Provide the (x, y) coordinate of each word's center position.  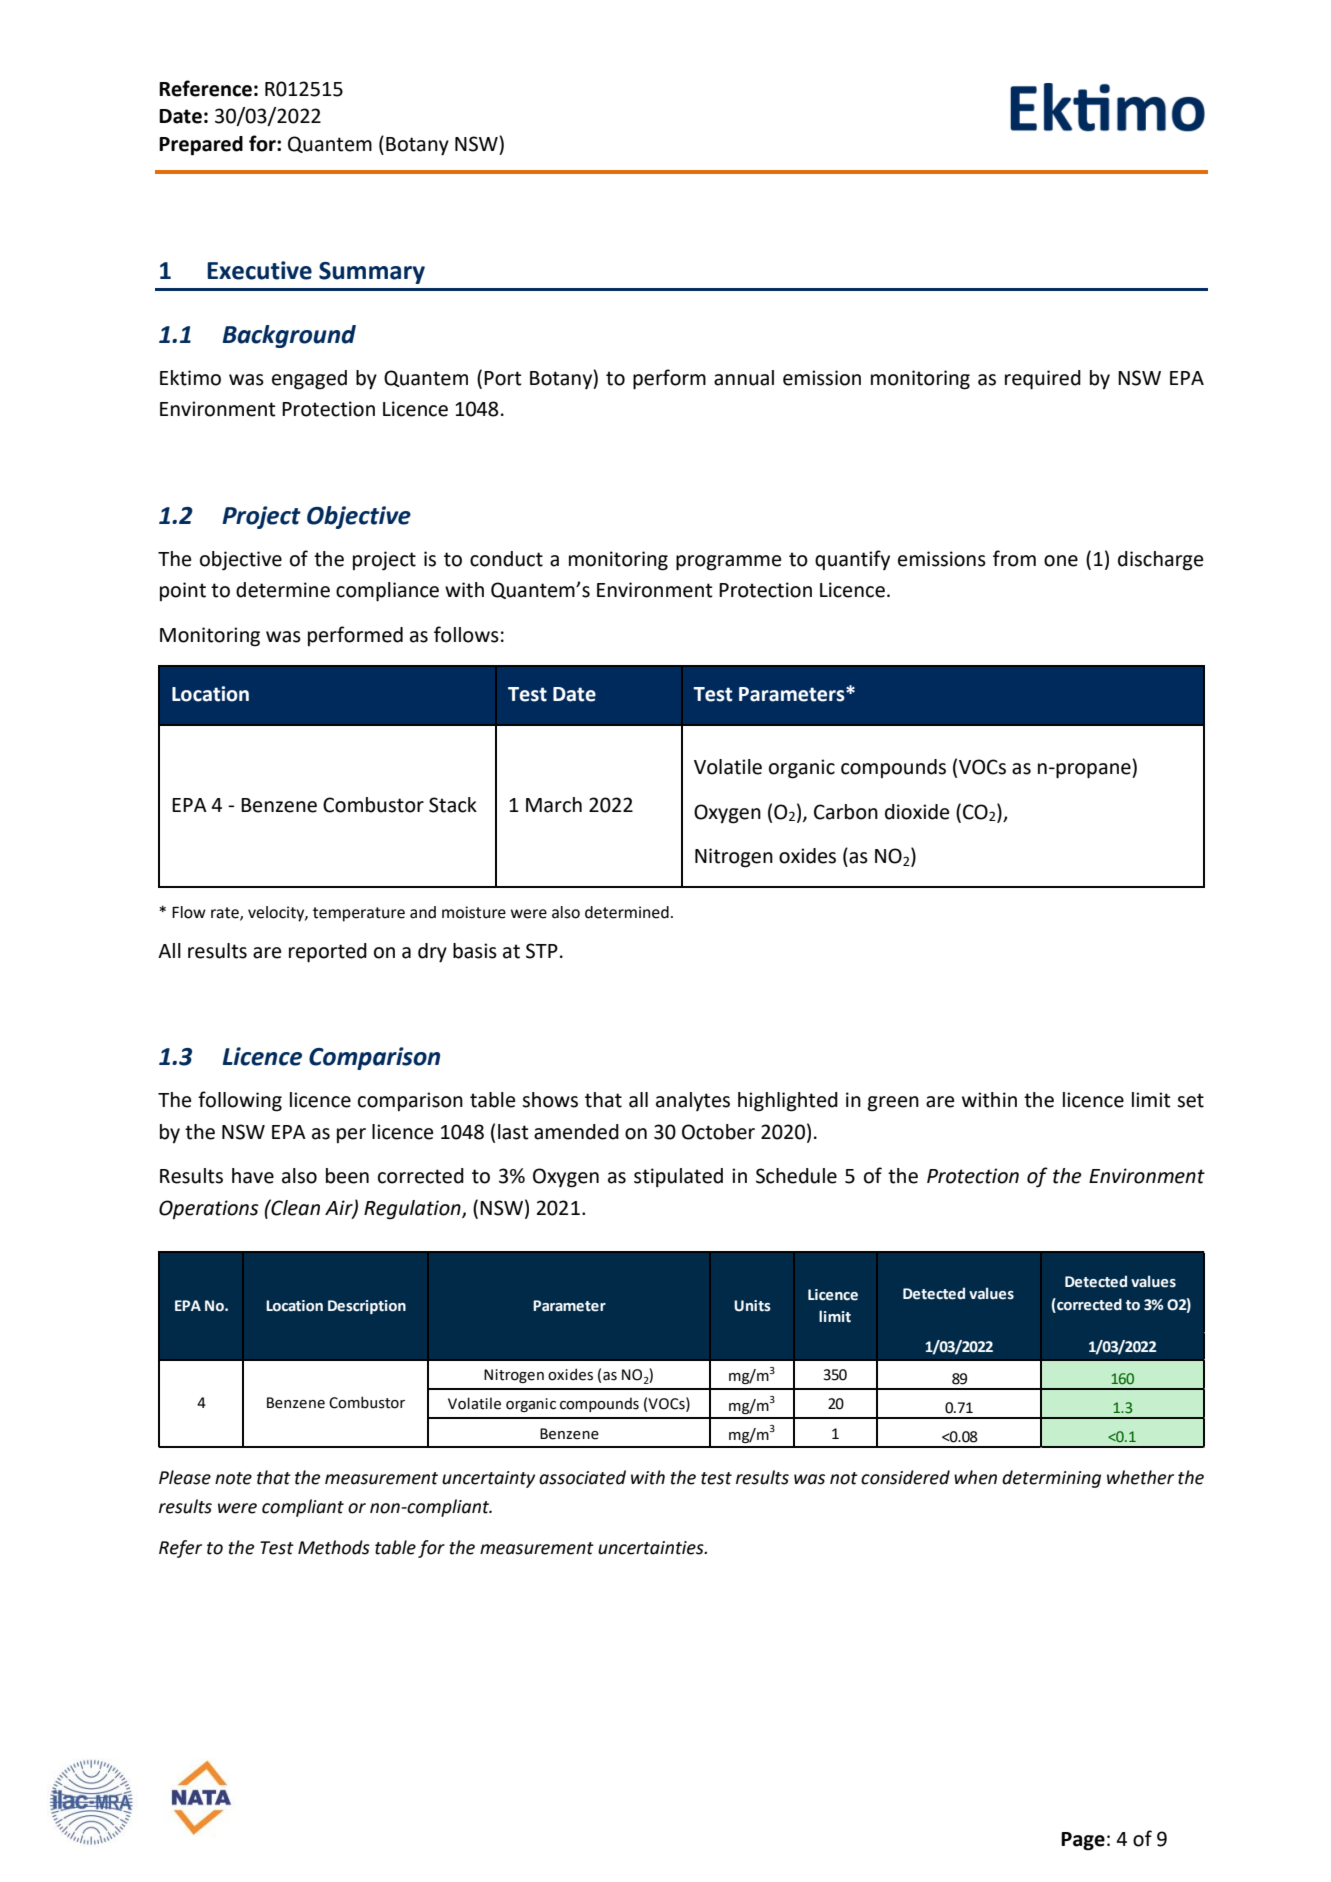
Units (752, 1306)
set (1190, 1100)
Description (367, 1307)
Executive (259, 270)
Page (1083, 1841)
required (1043, 380)
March (554, 805)
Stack (453, 805)
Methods (334, 1547)
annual (744, 378)
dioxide (917, 812)
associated (582, 1477)
